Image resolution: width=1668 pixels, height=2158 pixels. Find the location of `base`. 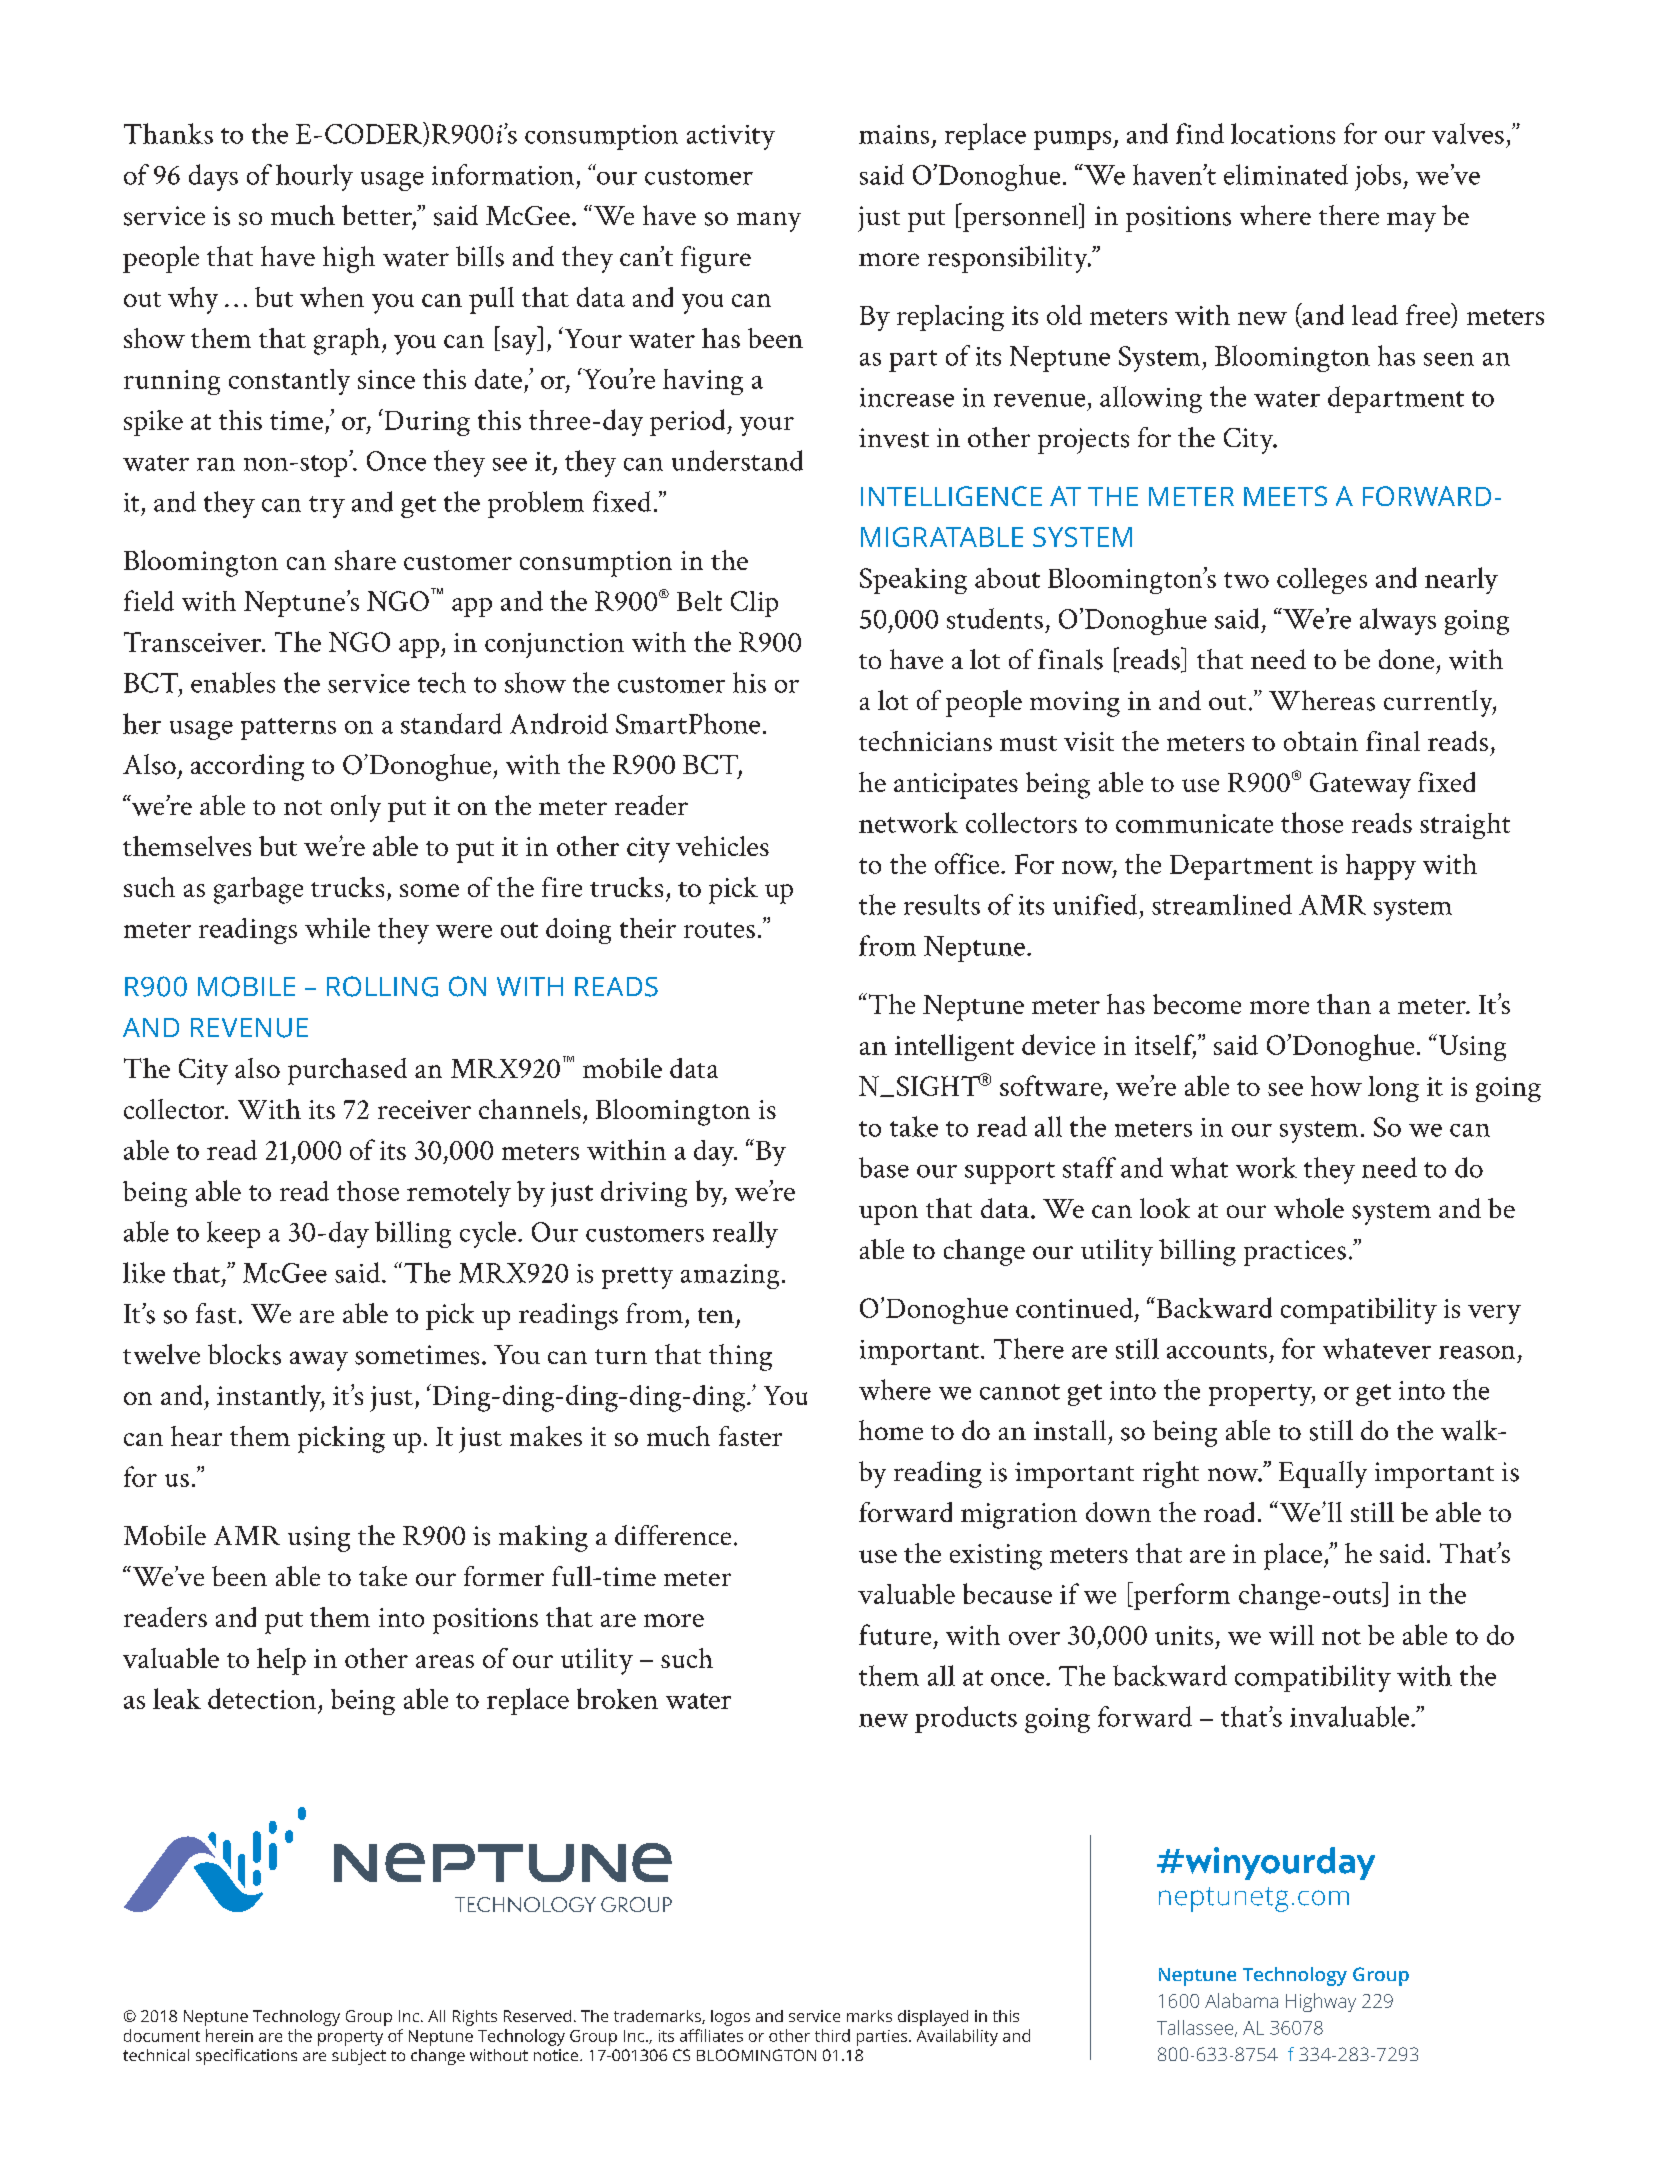

base is located at coordinates (884, 1167).
